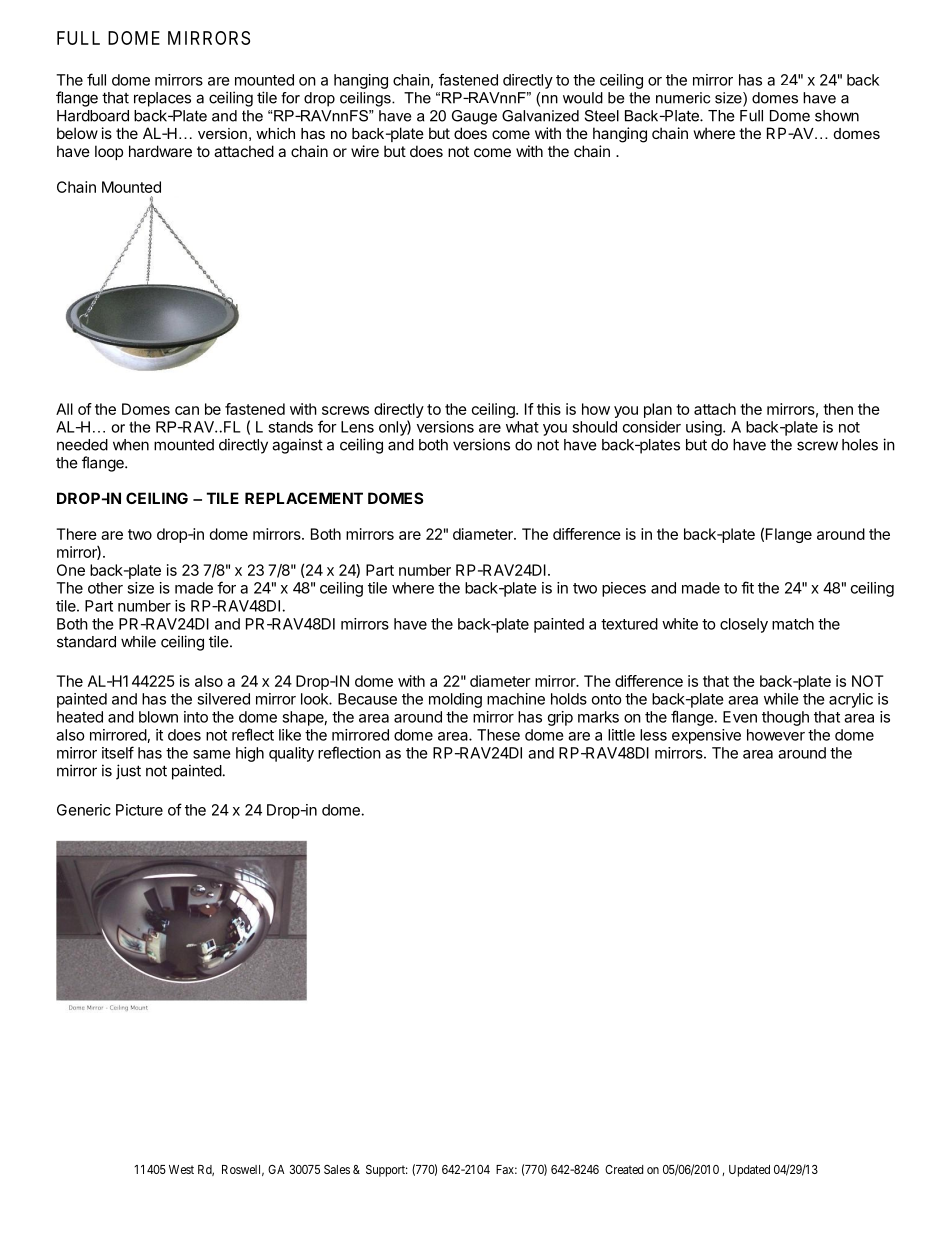 This screenshot has width=952, height=1233. I want to click on West, so click(181, 1169).
